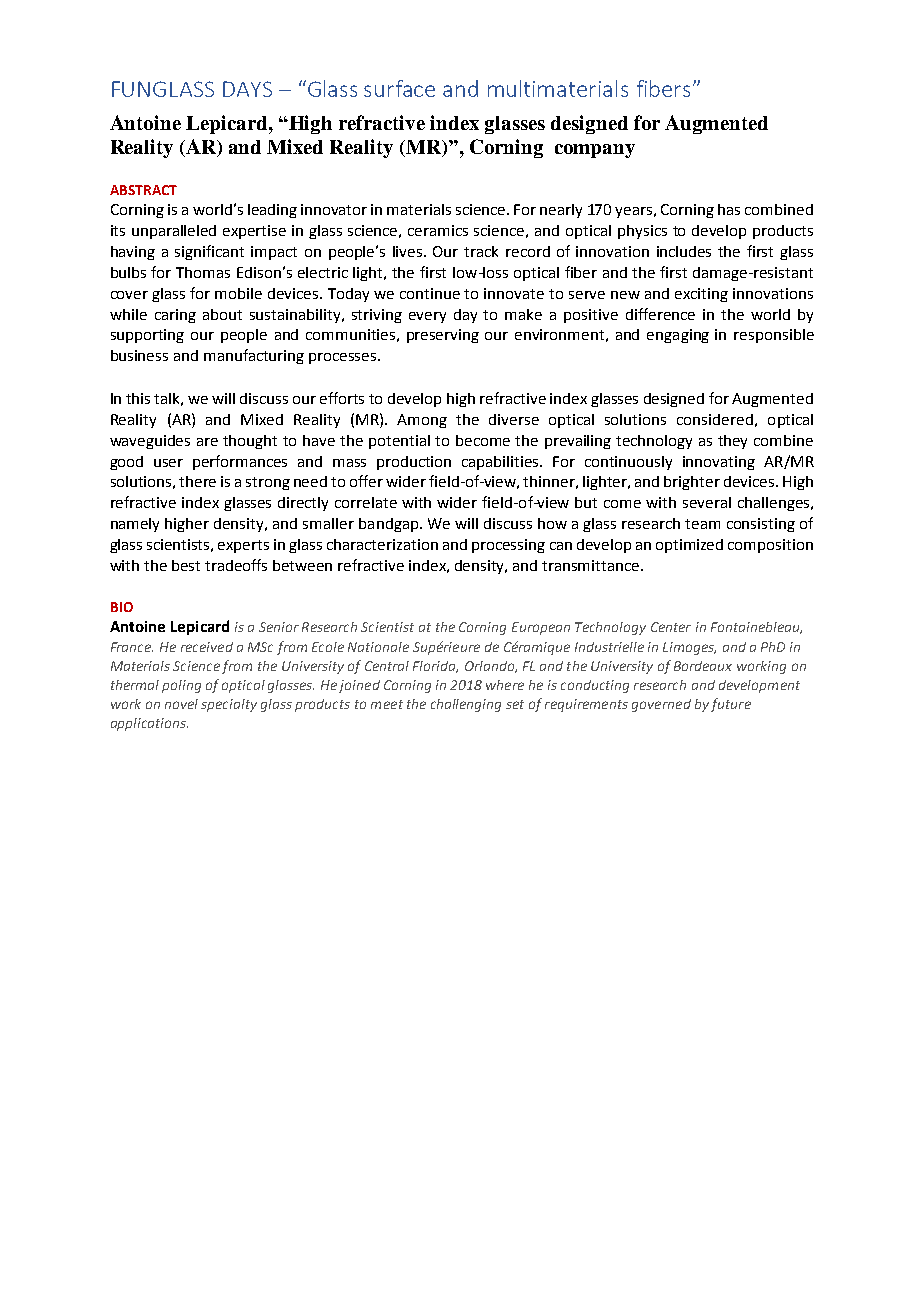 The width and height of the image is (924, 1308). What do you see at coordinates (481, 251) in the image?
I see `track` at bounding box center [481, 251].
